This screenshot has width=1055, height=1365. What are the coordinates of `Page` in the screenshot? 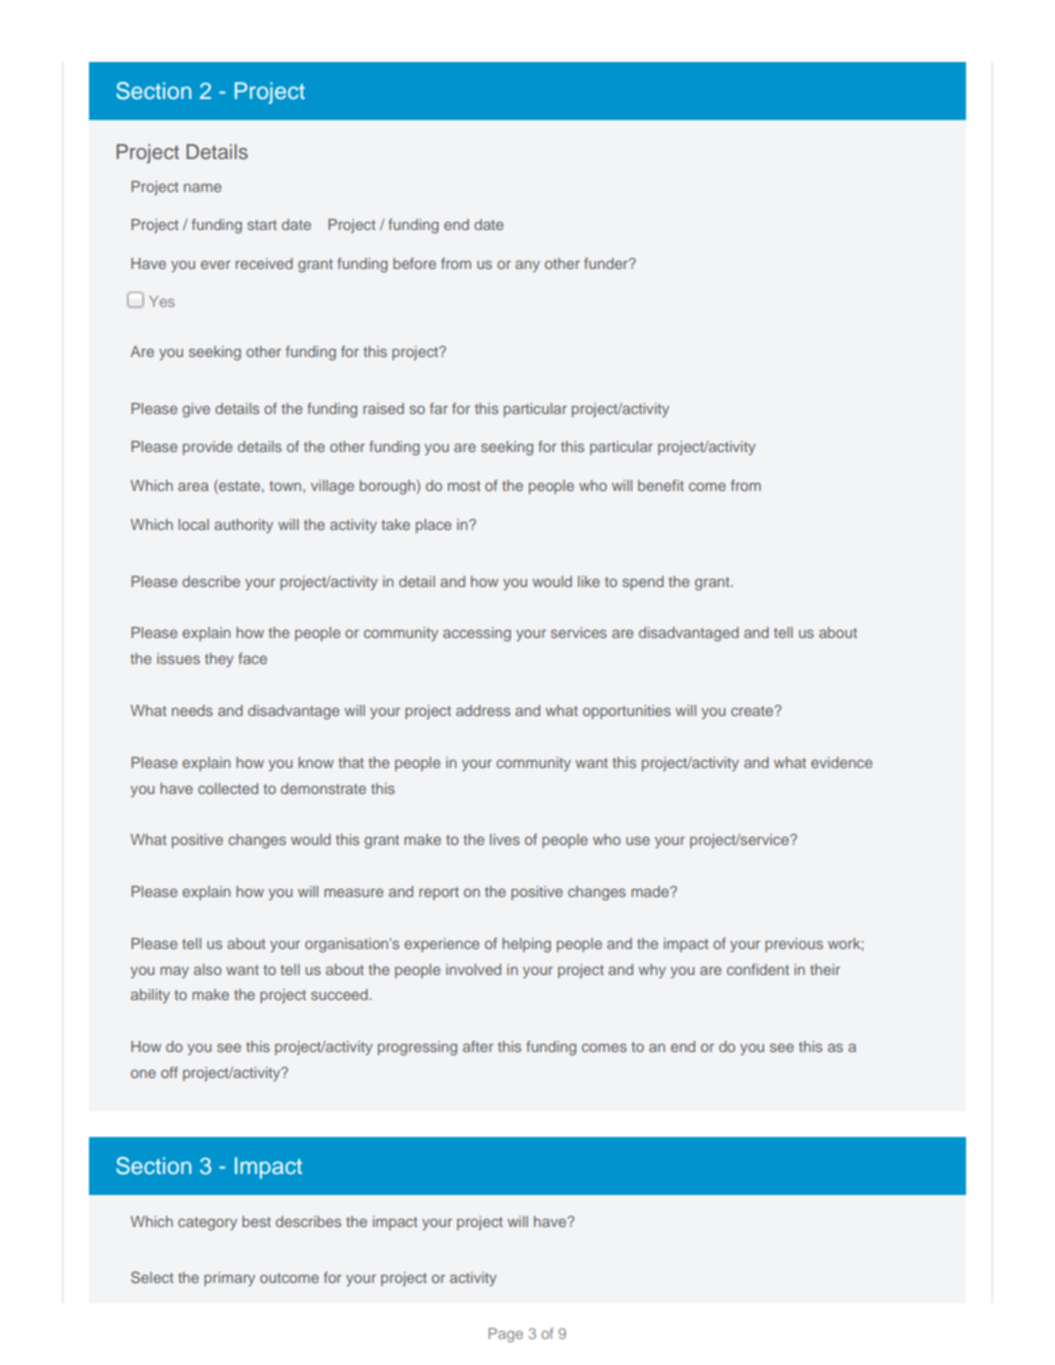 It's located at (506, 1335).
